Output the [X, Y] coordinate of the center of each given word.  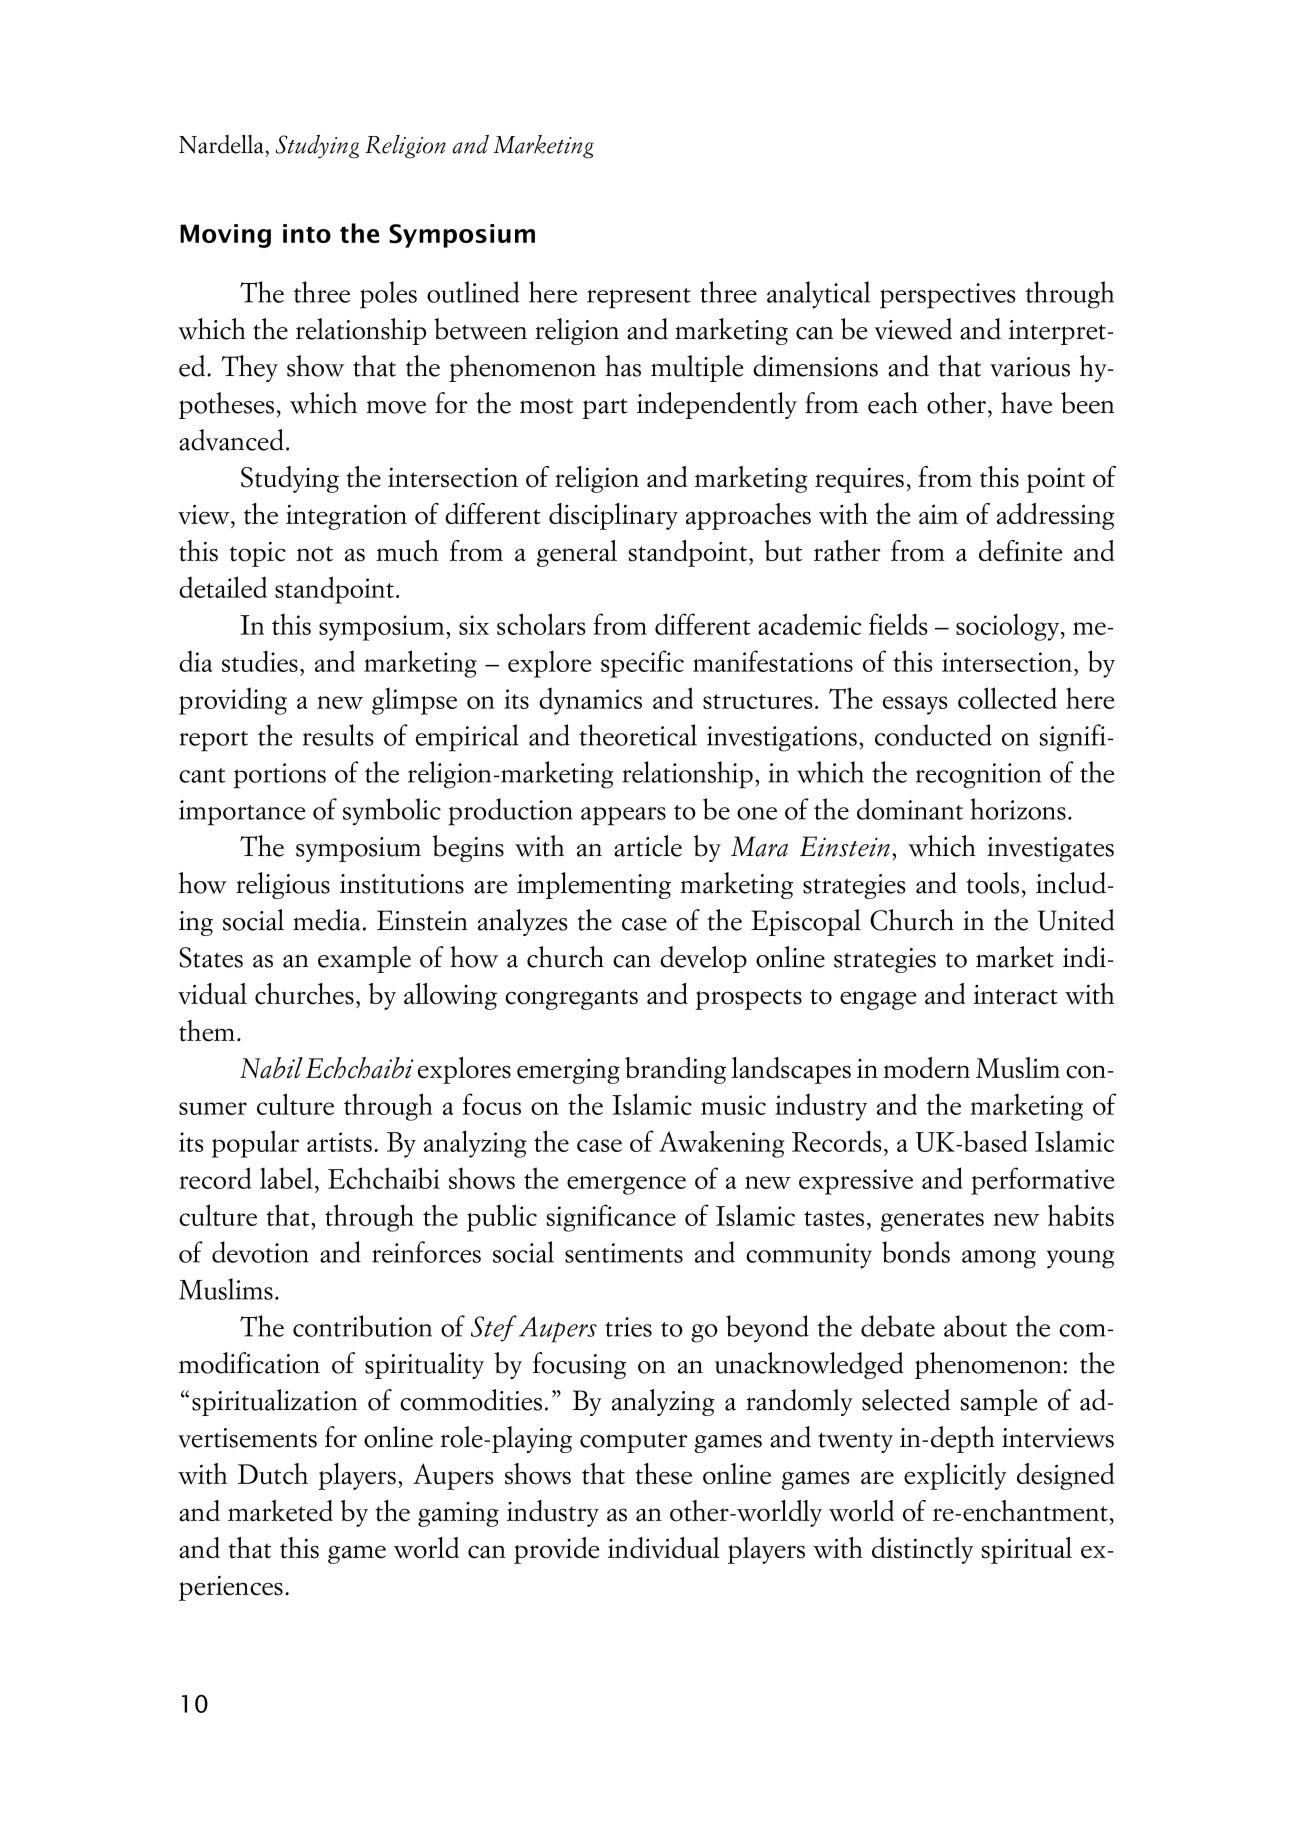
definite [1020, 551]
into [307, 233]
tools [992, 883]
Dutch [273, 1474]
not [314, 554]
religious [283, 885]
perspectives [947, 296]
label [286, 1178]
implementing [594, 885]
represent [639, 298]
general [577, 553]
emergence [626, 1185]
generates [932, 1221]
